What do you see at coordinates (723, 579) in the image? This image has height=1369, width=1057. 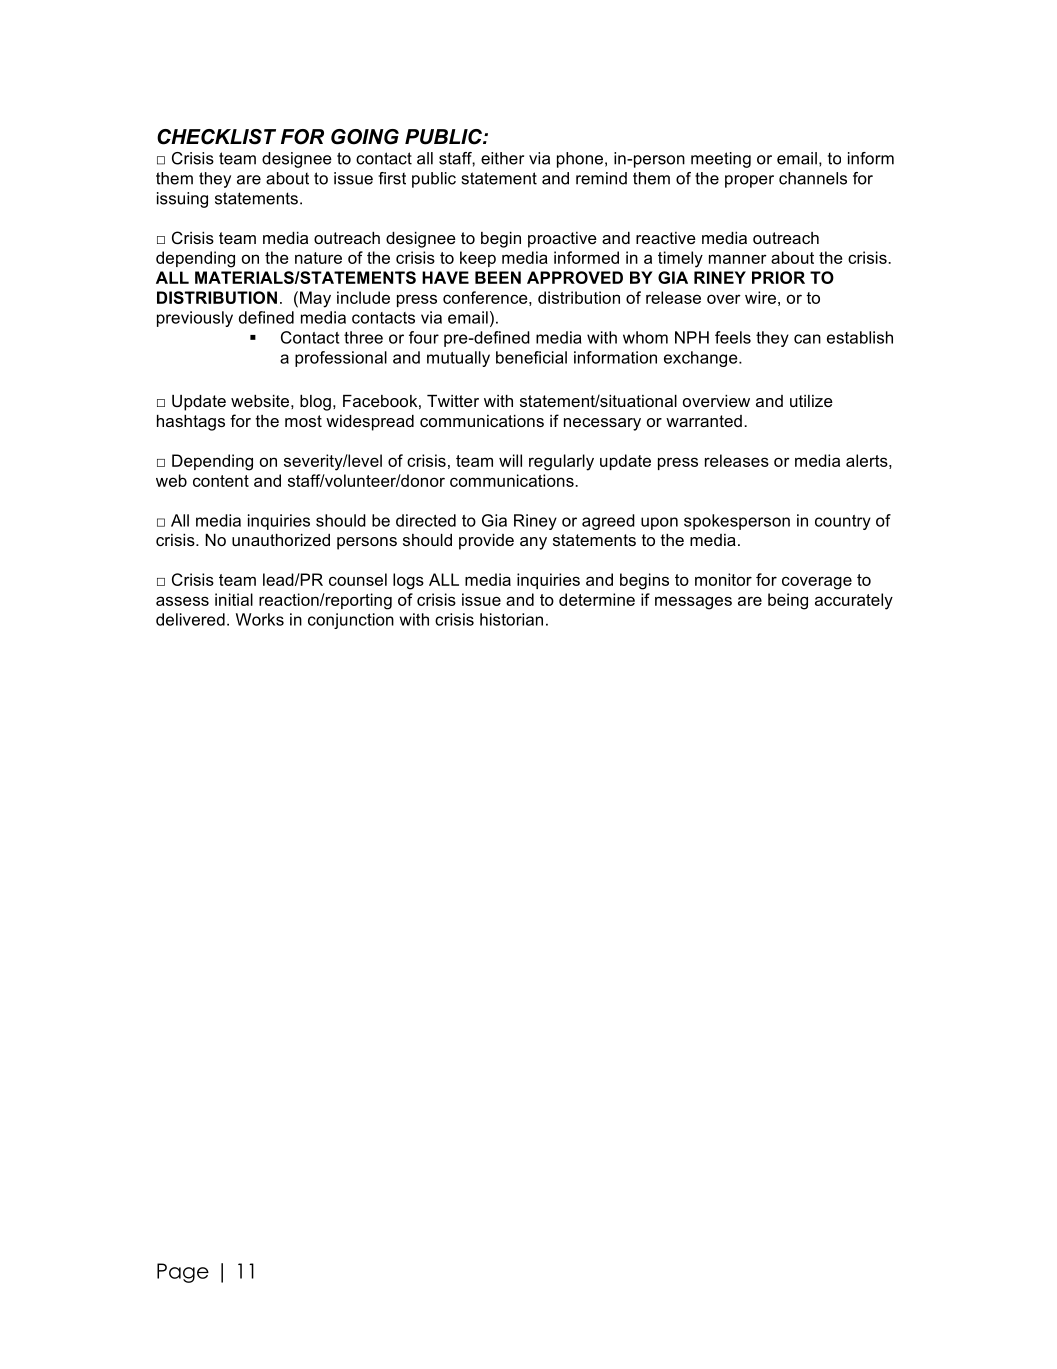 I see `monitor` at bounding box center [723, 579].
